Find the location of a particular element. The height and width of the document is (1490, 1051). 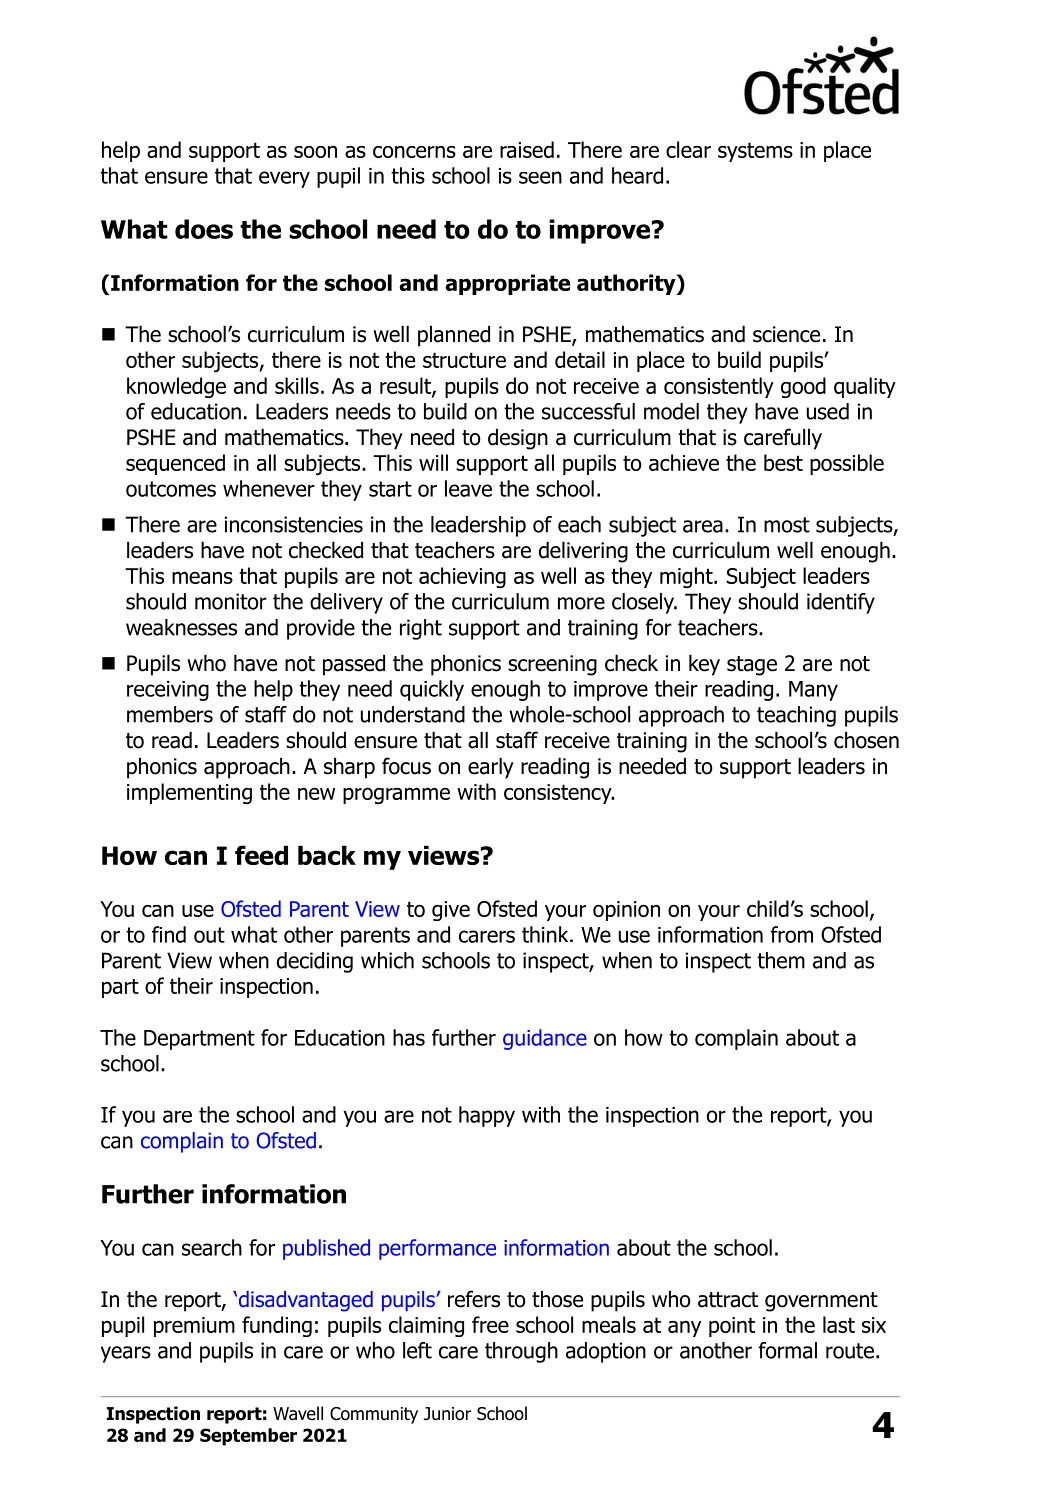

search is located at coordinates (212, 1247).
